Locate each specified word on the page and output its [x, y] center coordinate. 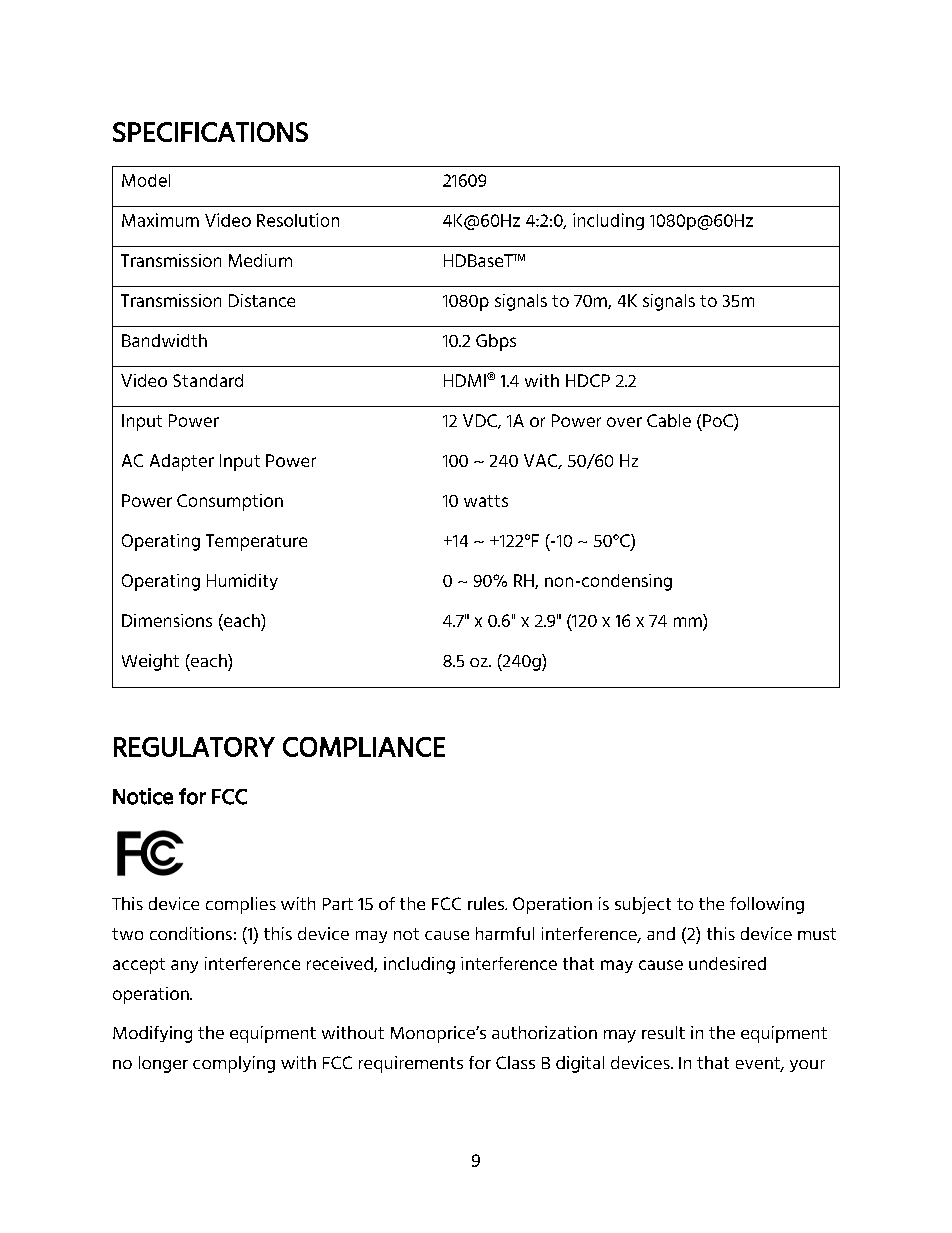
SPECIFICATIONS [210, 132]
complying [234, 1064]
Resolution [298, 220]
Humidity [242, 582]
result [663, 1032]
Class [515, 1062]
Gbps [496, 342]
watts [486, 501]
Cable [669, 420]
